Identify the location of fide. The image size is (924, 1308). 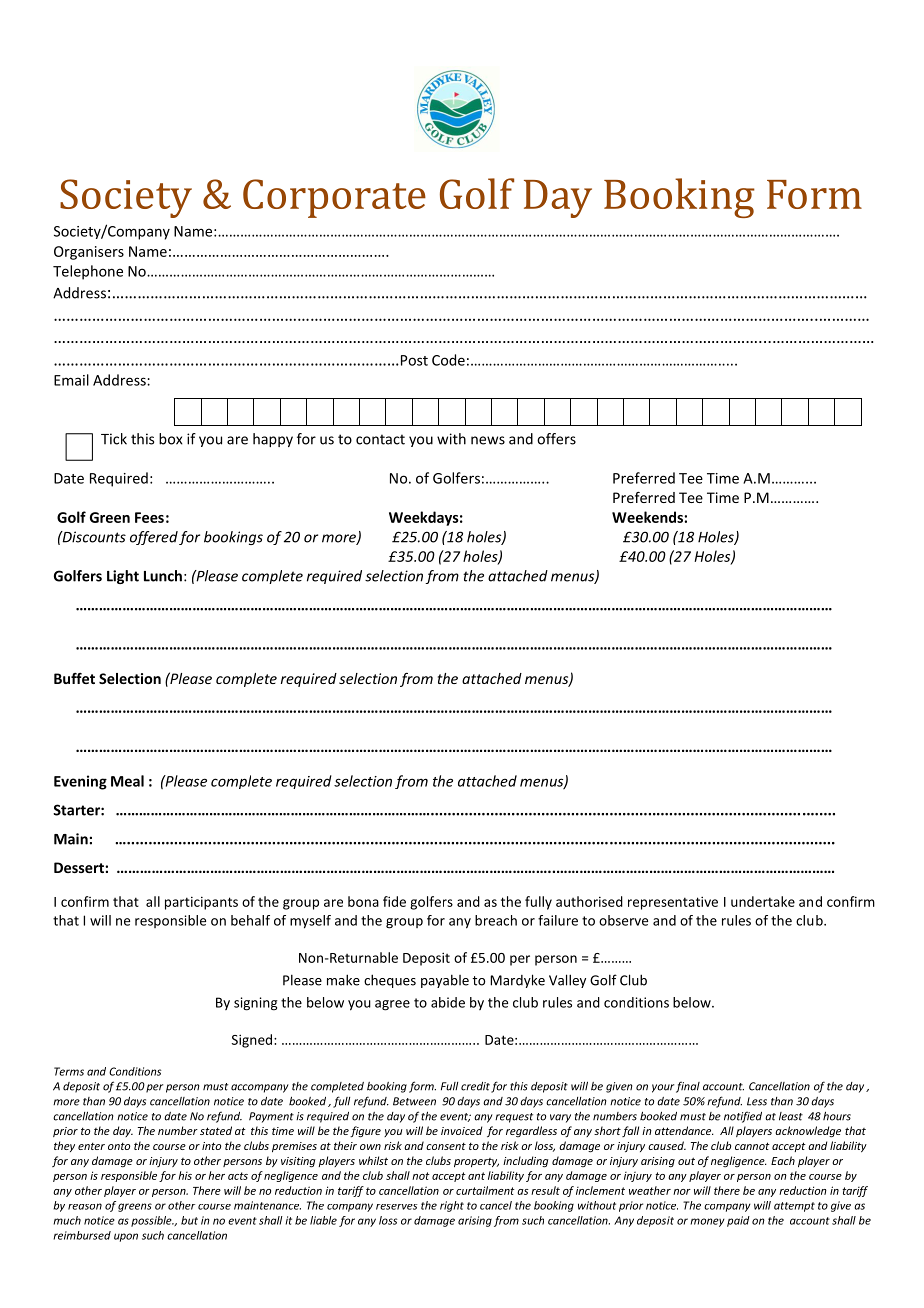
(394, 901).
